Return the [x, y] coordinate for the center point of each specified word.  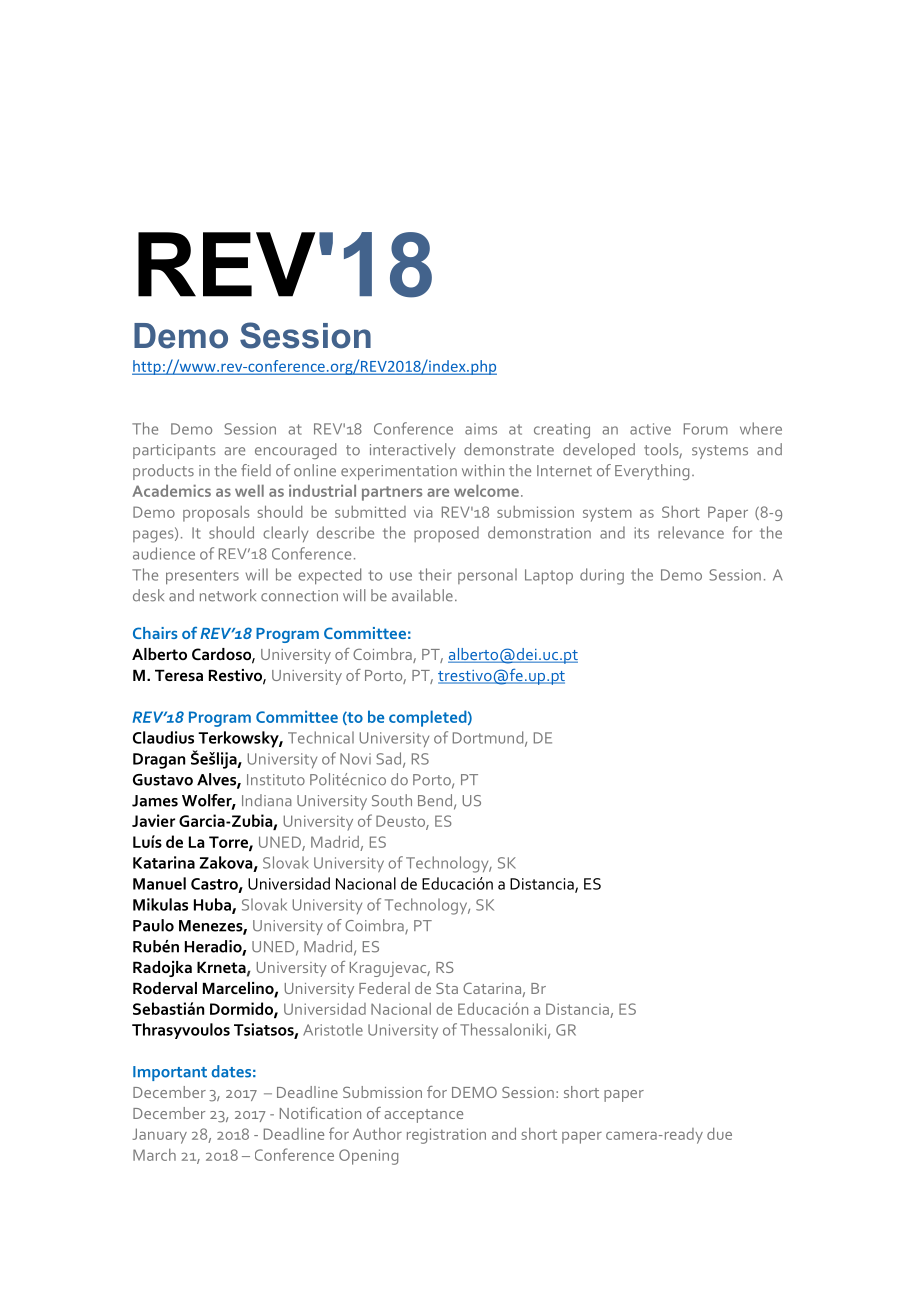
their [435, 574]
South [392, 800]
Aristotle [333, 1029]
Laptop [549, 577]
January [159, 1136]
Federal [384, 988]
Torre [229, 843]
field [256, 470]
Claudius [163, 737]
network [228, 595]
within [483, 470]
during [602, 576]
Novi [355, 759]
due [719, 1134]
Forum [706, 429]
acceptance [423, 1116]
